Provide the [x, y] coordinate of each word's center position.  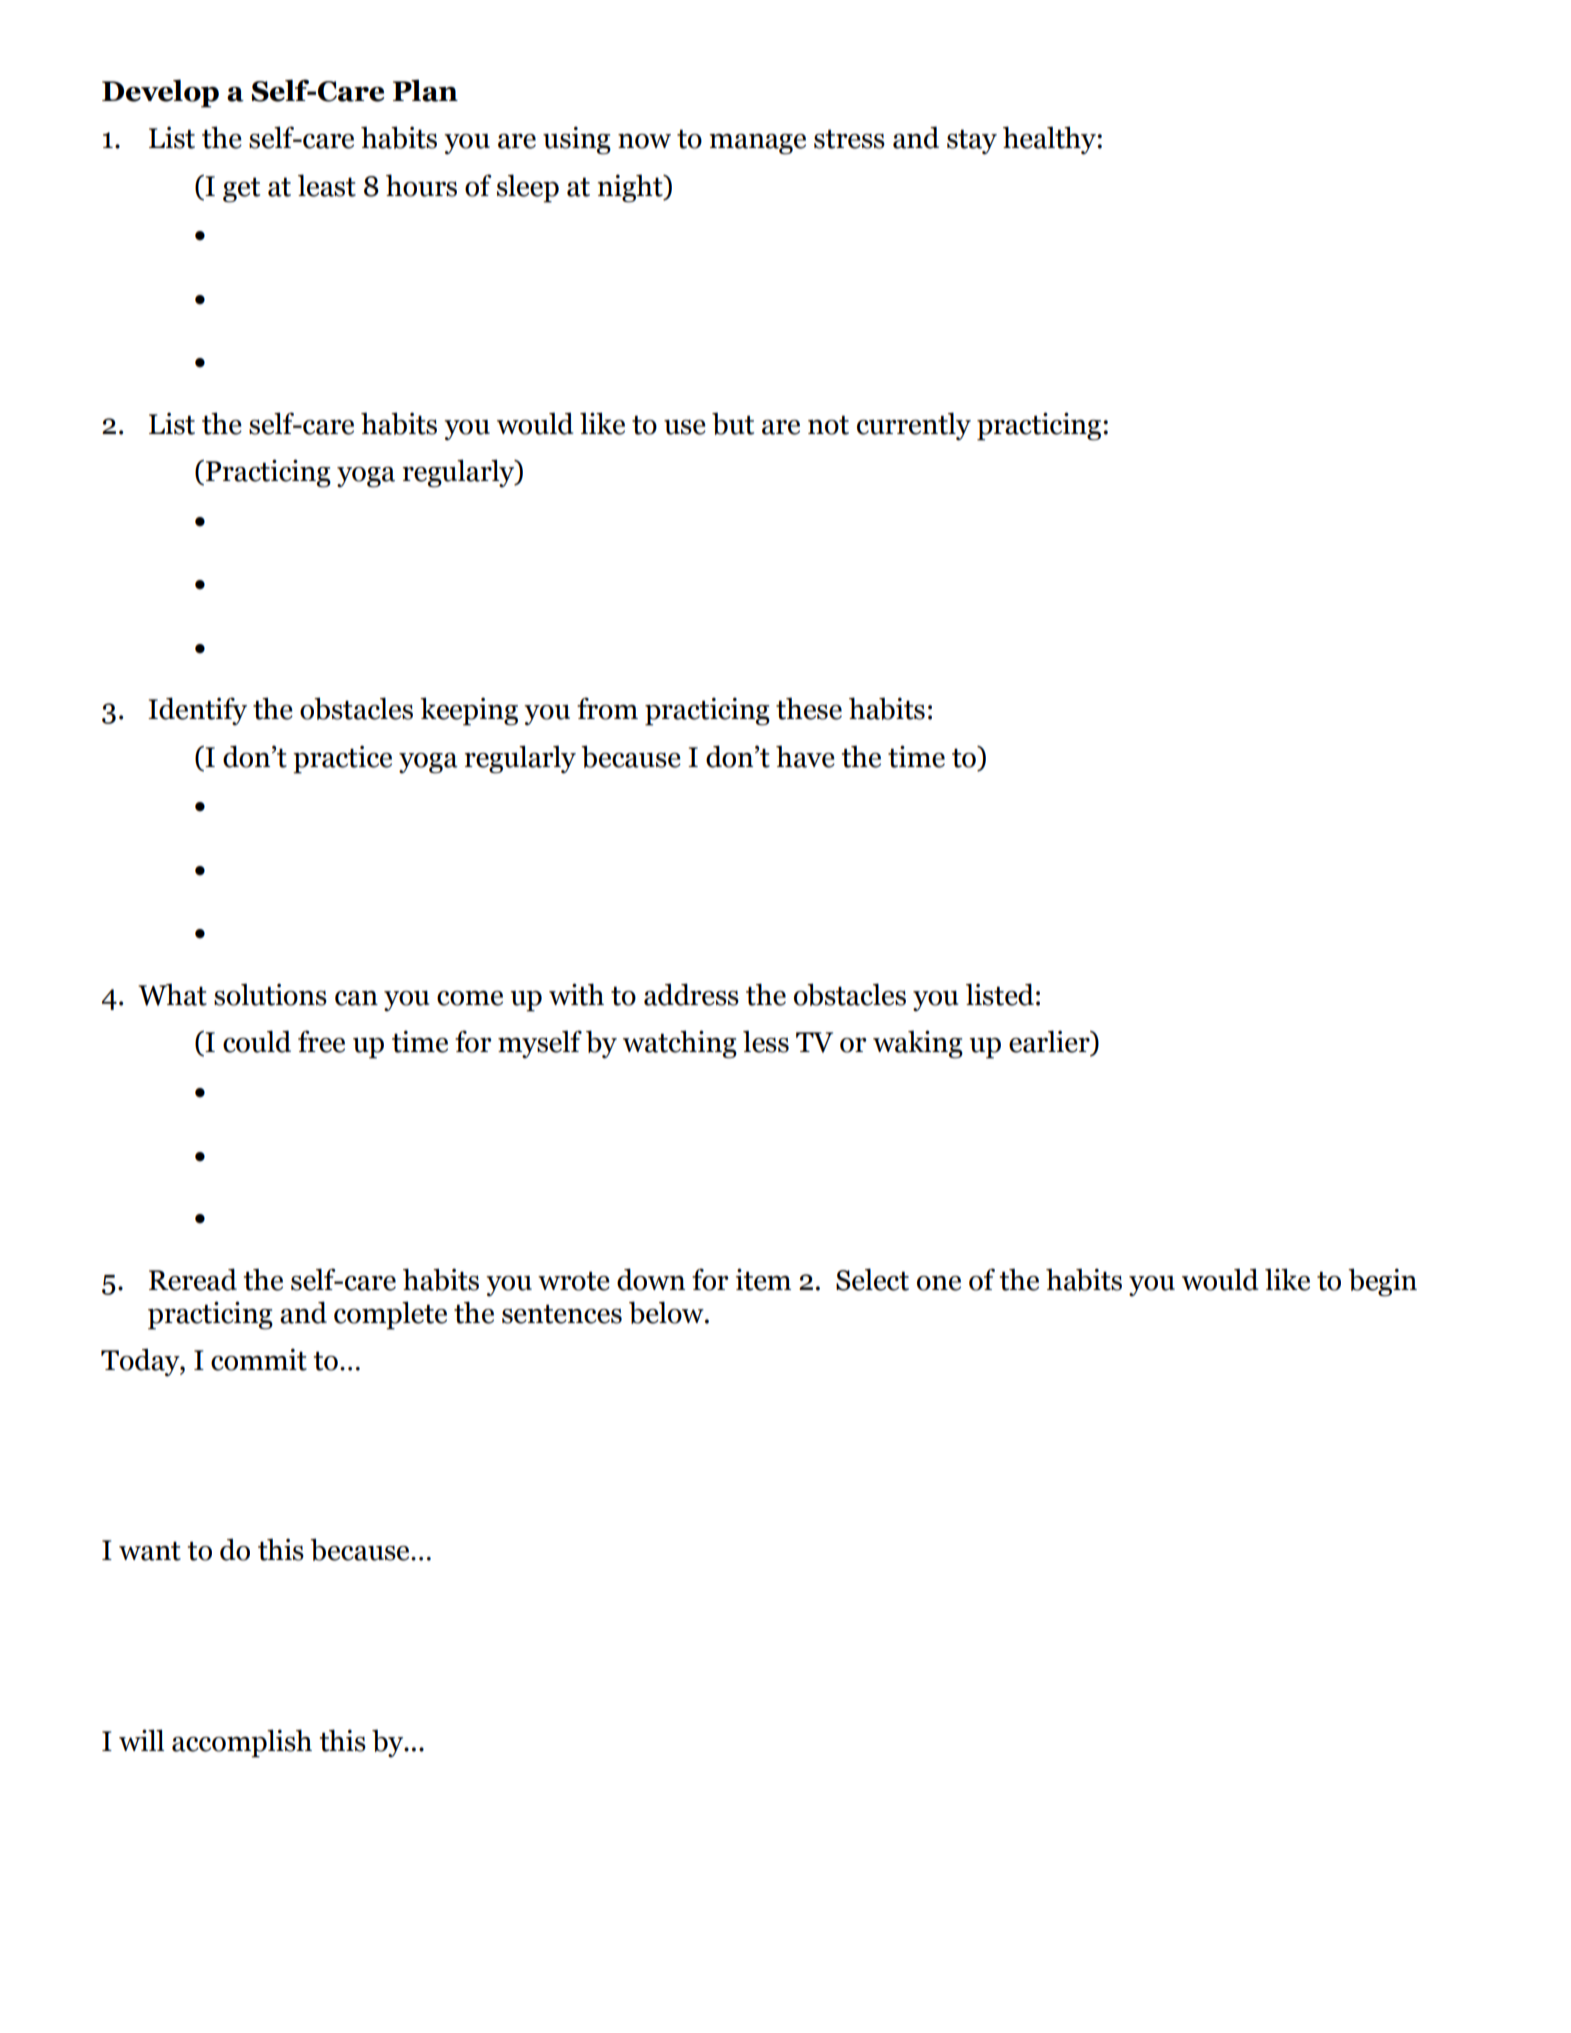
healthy [1050, 140]
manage [757, 144]
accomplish [242, 1743]
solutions [270, 994]
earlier [1050, 1042]
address [691, 994]
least [327, 185]
